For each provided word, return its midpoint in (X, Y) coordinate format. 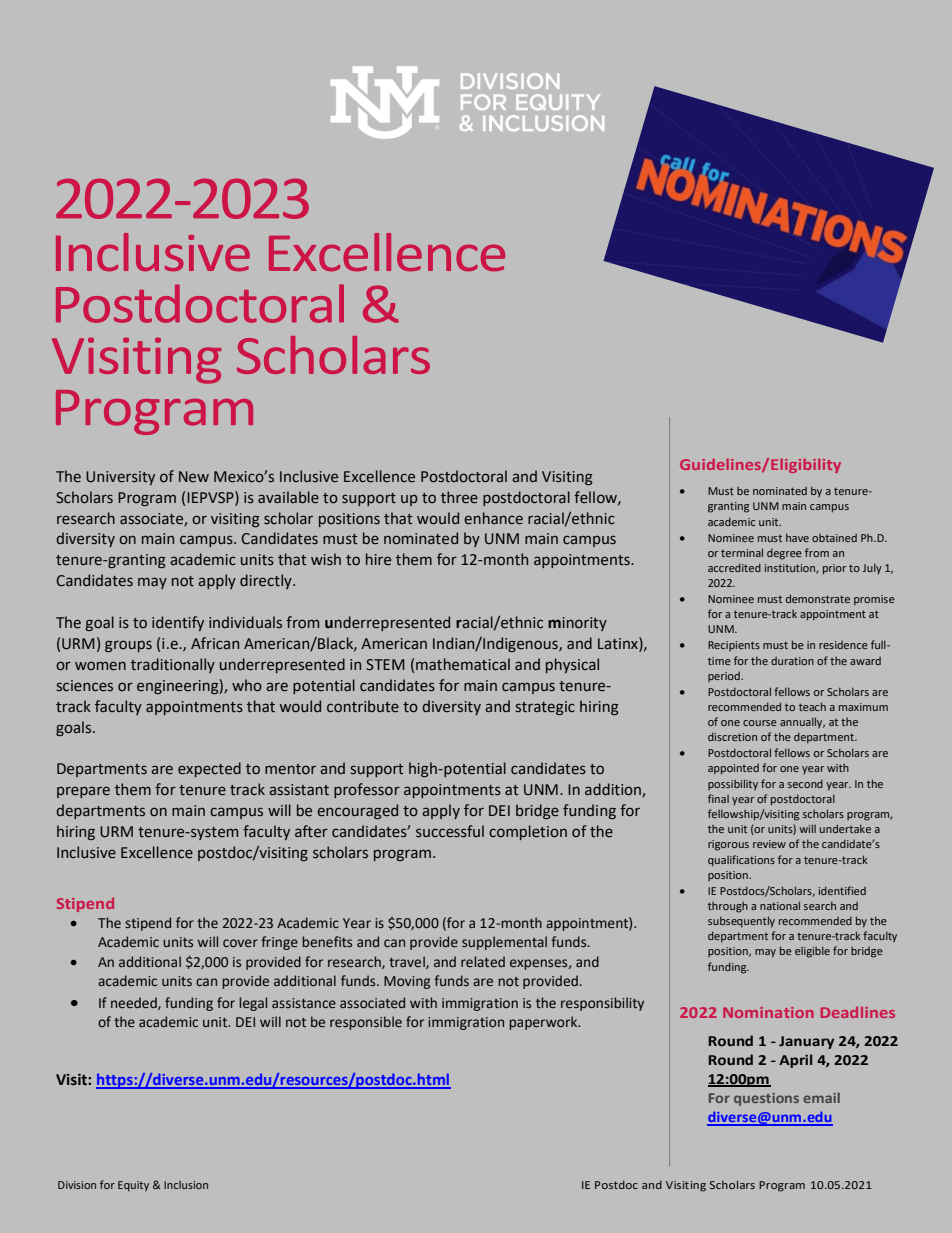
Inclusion (186, 1185)
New (194, 477)
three (459, 497)
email (821, 1097)
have (797, 537)
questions (766, 1099)
